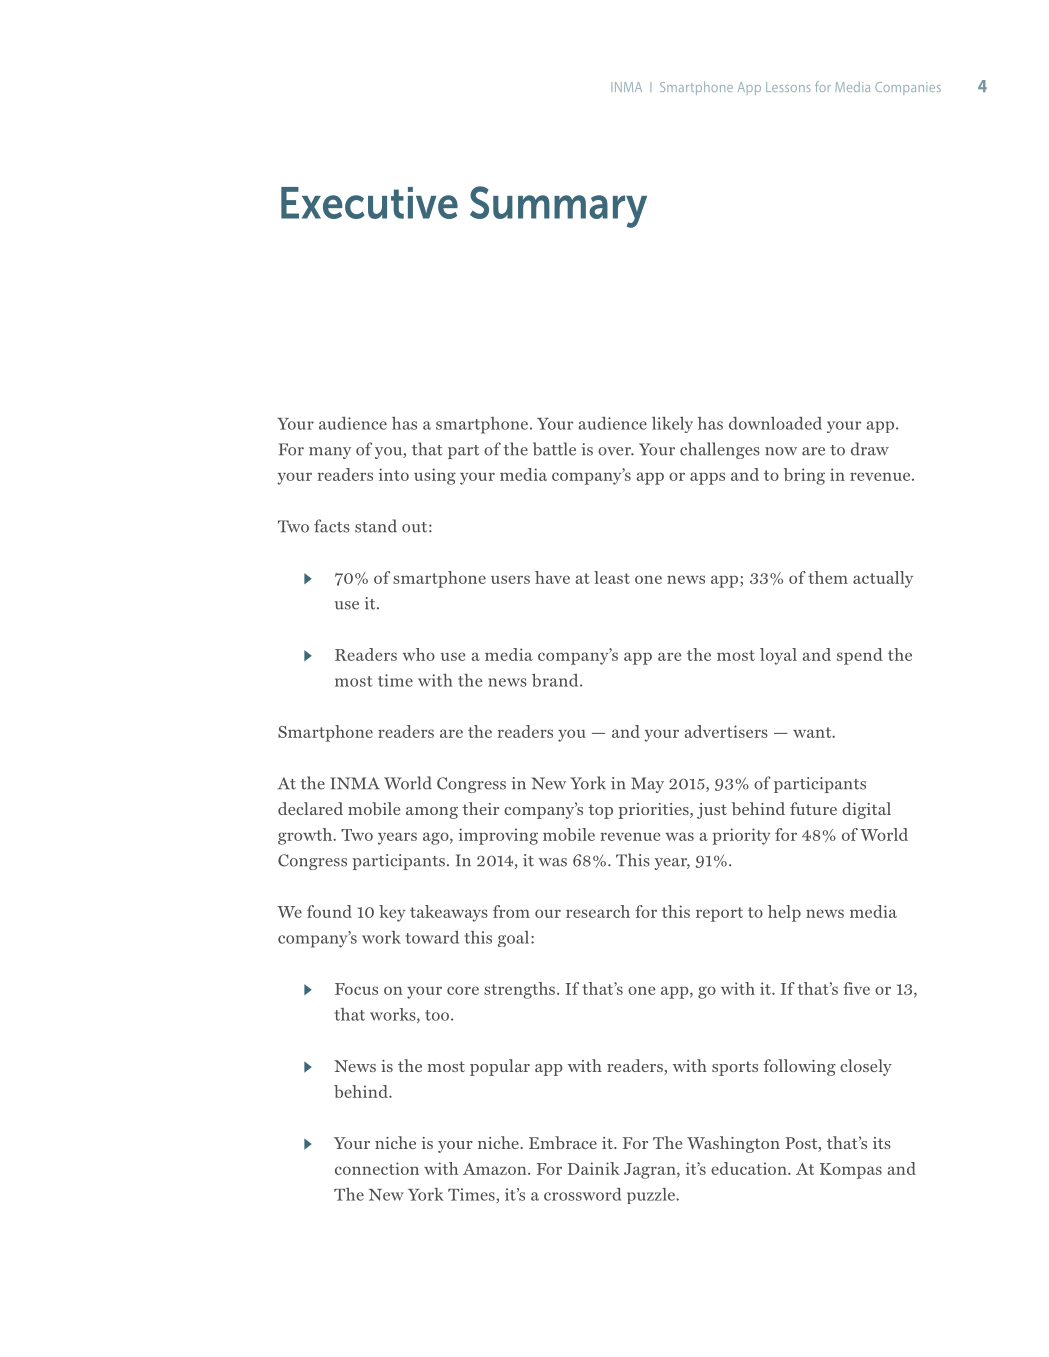 The image size is (1049, 1357). I want to click on Summary, so click(558, 207).
